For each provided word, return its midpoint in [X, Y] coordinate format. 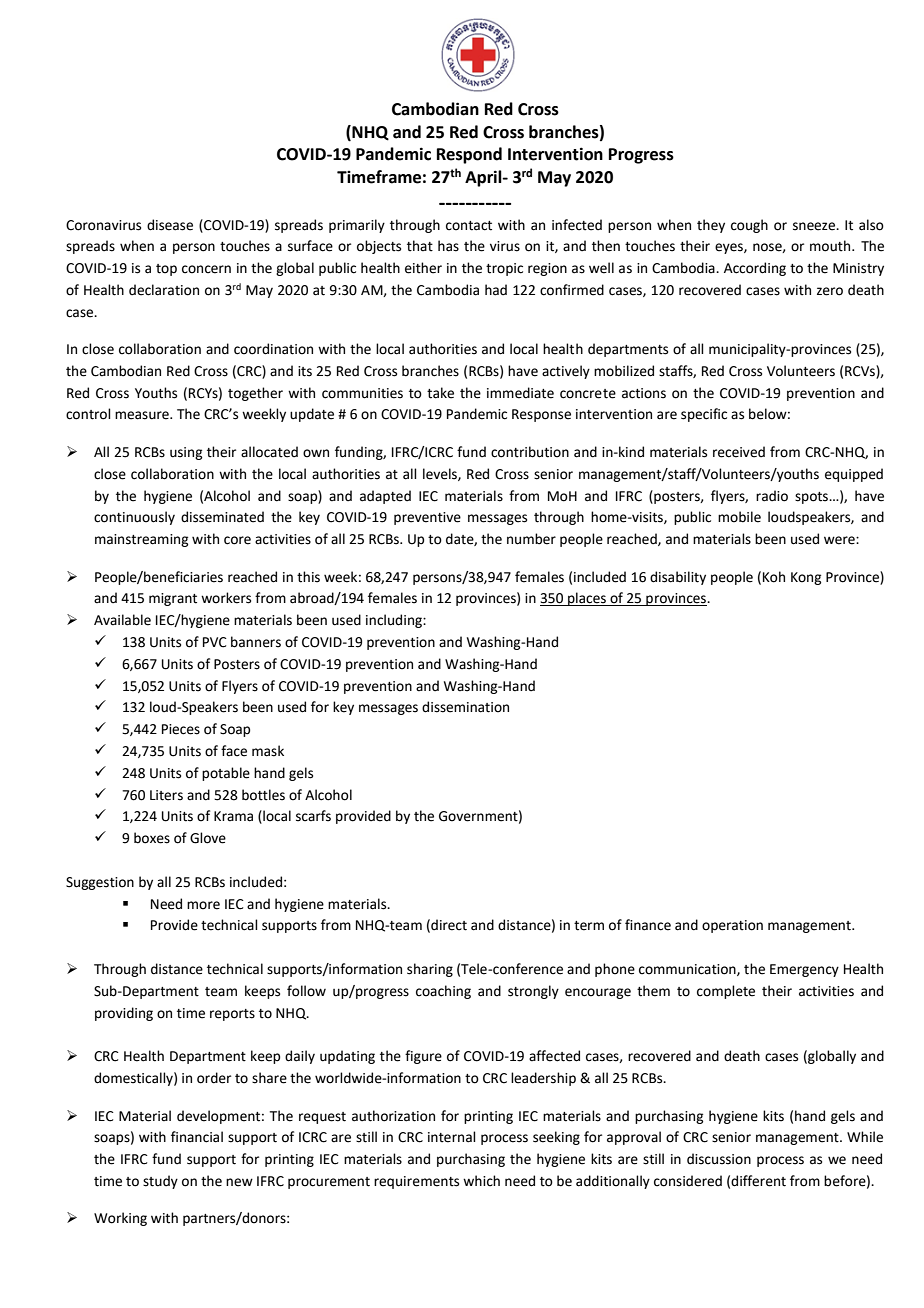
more [203, 905]
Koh [774, 577]
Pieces [181, 729]
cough [749, 226]
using [186, 453]
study [160, 1182]
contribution [530, 452]
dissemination [465, 707]
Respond [469, 155]
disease [170, 225]
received [739, 452]
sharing [430, 970]
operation [732, 926]
